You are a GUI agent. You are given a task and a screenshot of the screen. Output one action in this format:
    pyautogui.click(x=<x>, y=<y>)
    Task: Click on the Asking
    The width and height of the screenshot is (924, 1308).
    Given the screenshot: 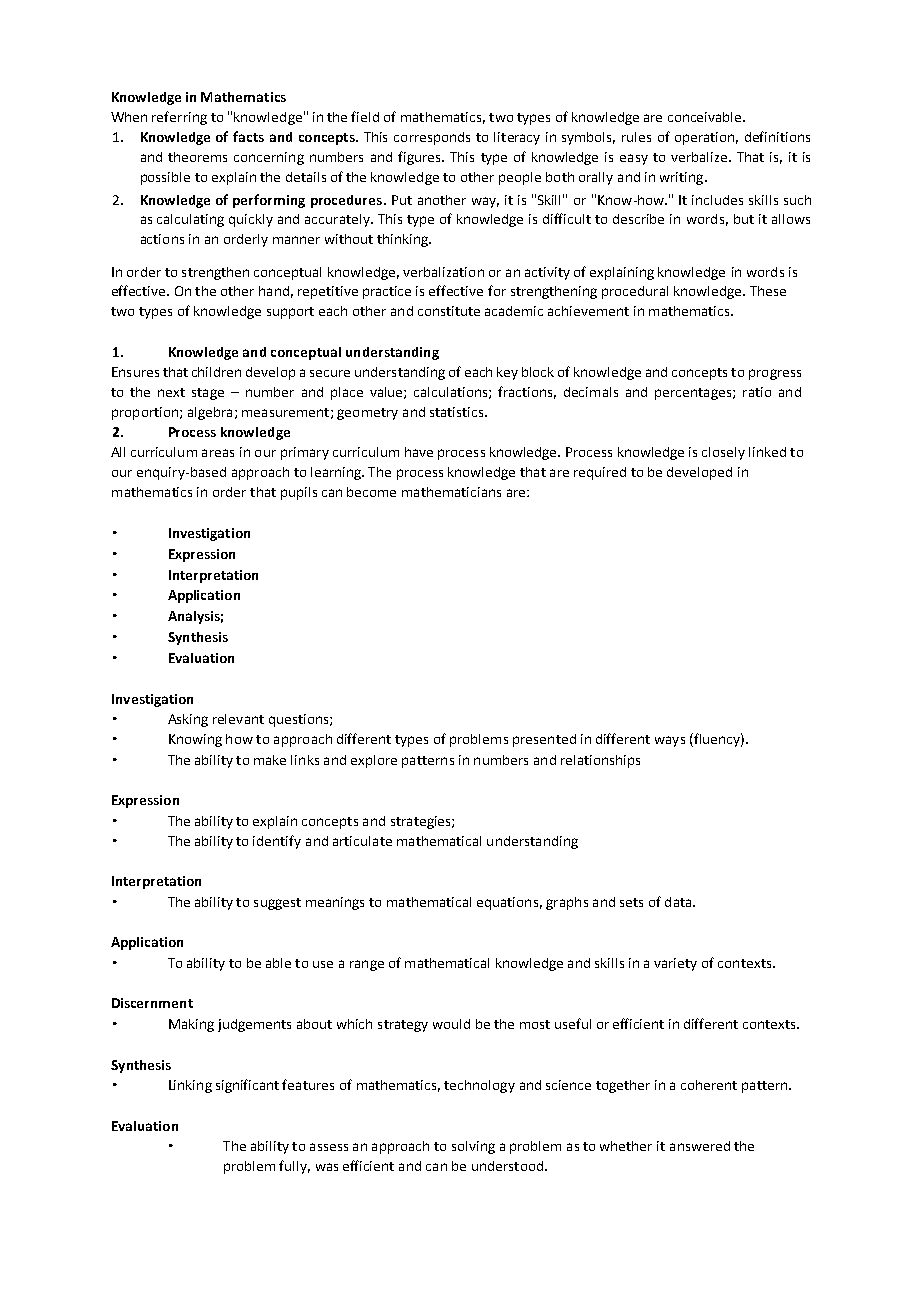 What is the action you would take?
    pyautogui.click(x=188, y=720)
